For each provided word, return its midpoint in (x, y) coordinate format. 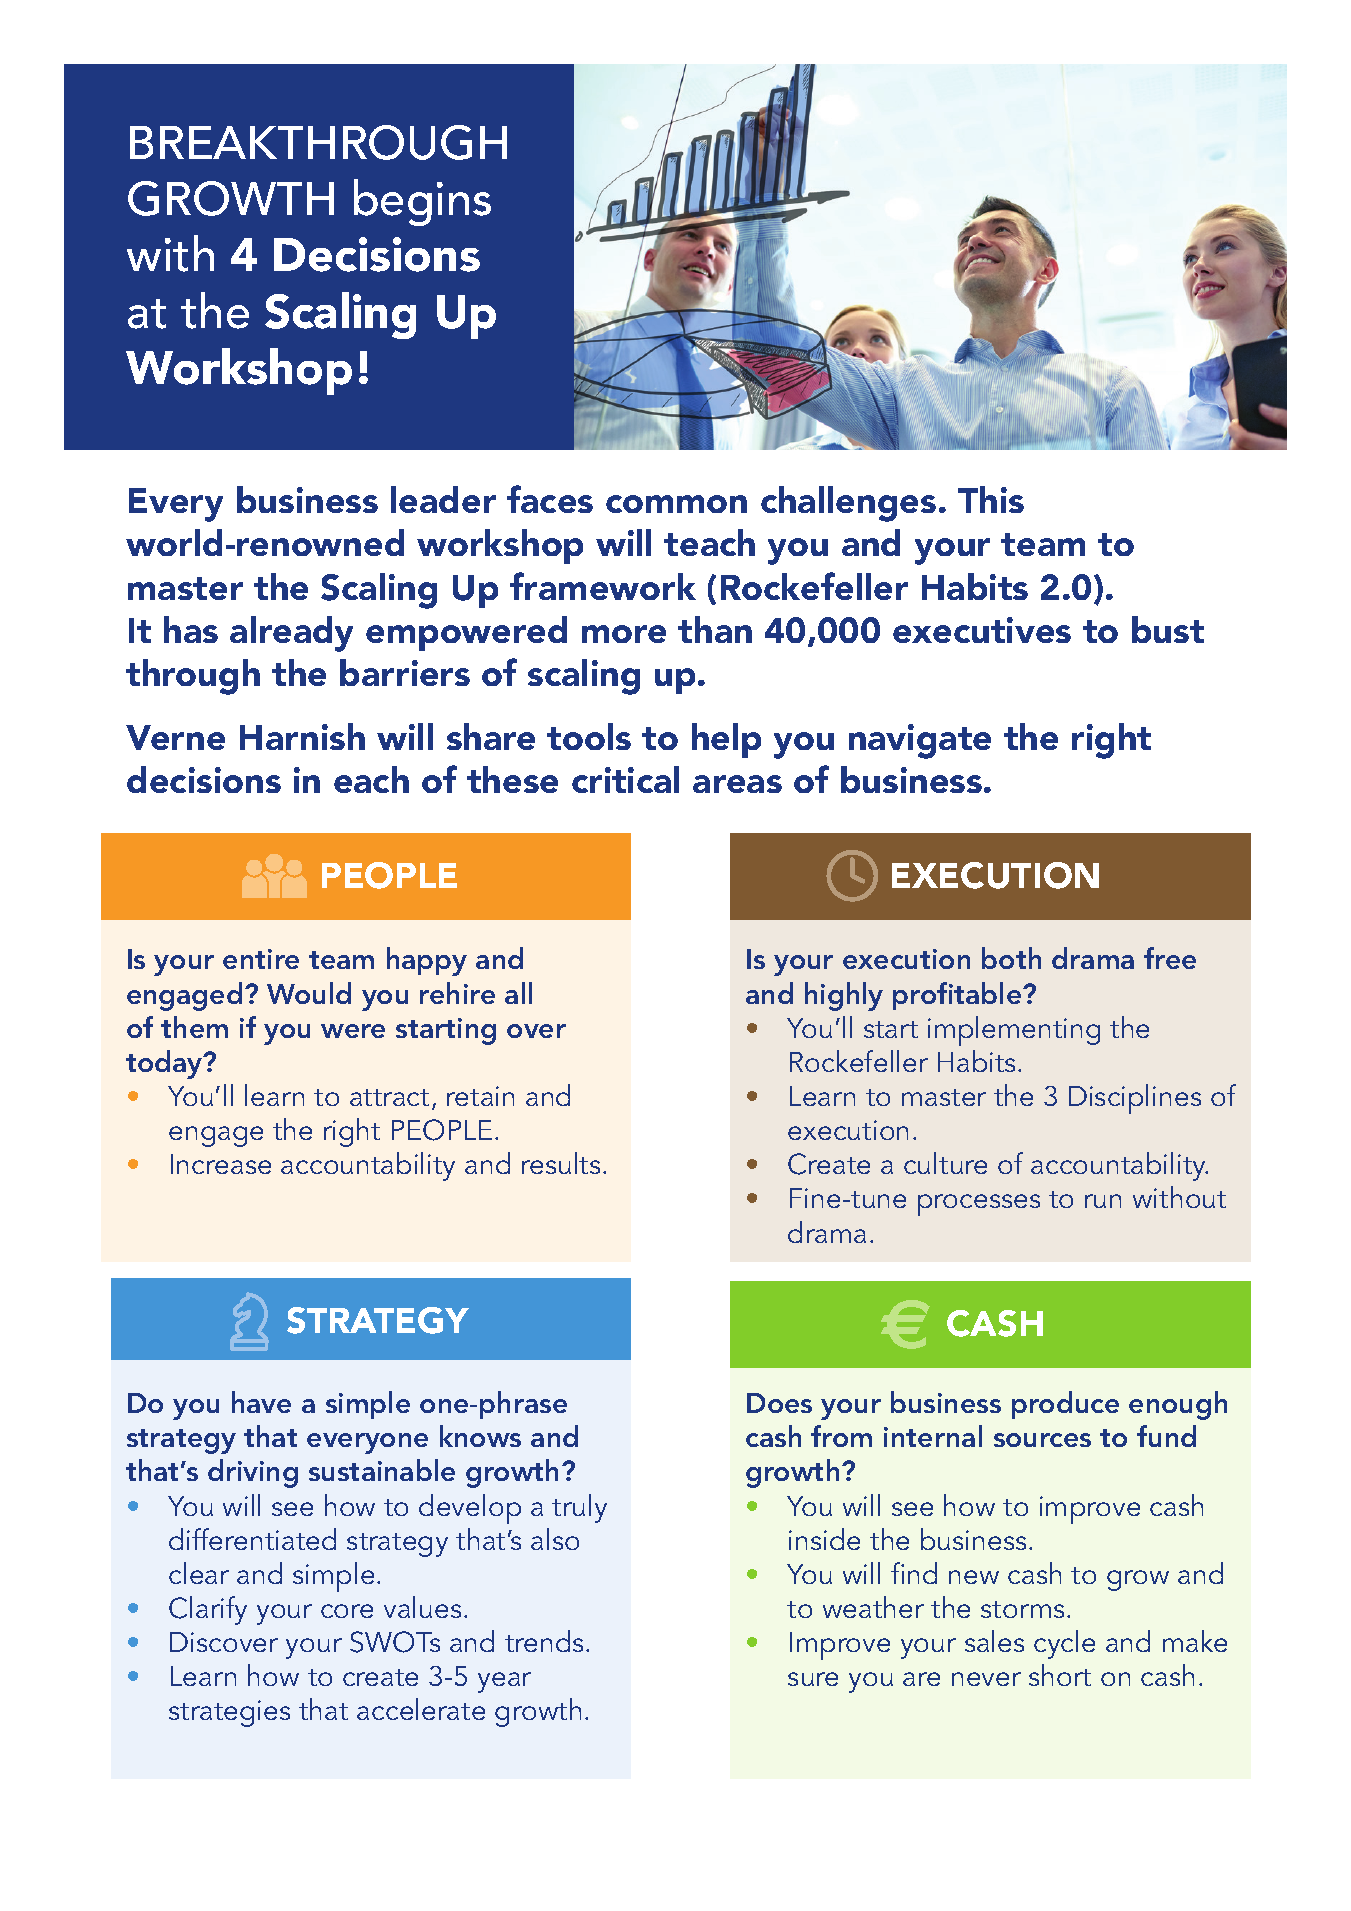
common (676, 504)
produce (1065, 1405)
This (991, 499)
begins (422, 202)
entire (261, 959)
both (1011, 958)
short (1060, 1675)
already (291, 634)
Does (779, 1403)
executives (982, 630)
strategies (229, 1713)
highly (844, 996)
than (715, 629)
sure (813, 1679)
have (261, 1402)
